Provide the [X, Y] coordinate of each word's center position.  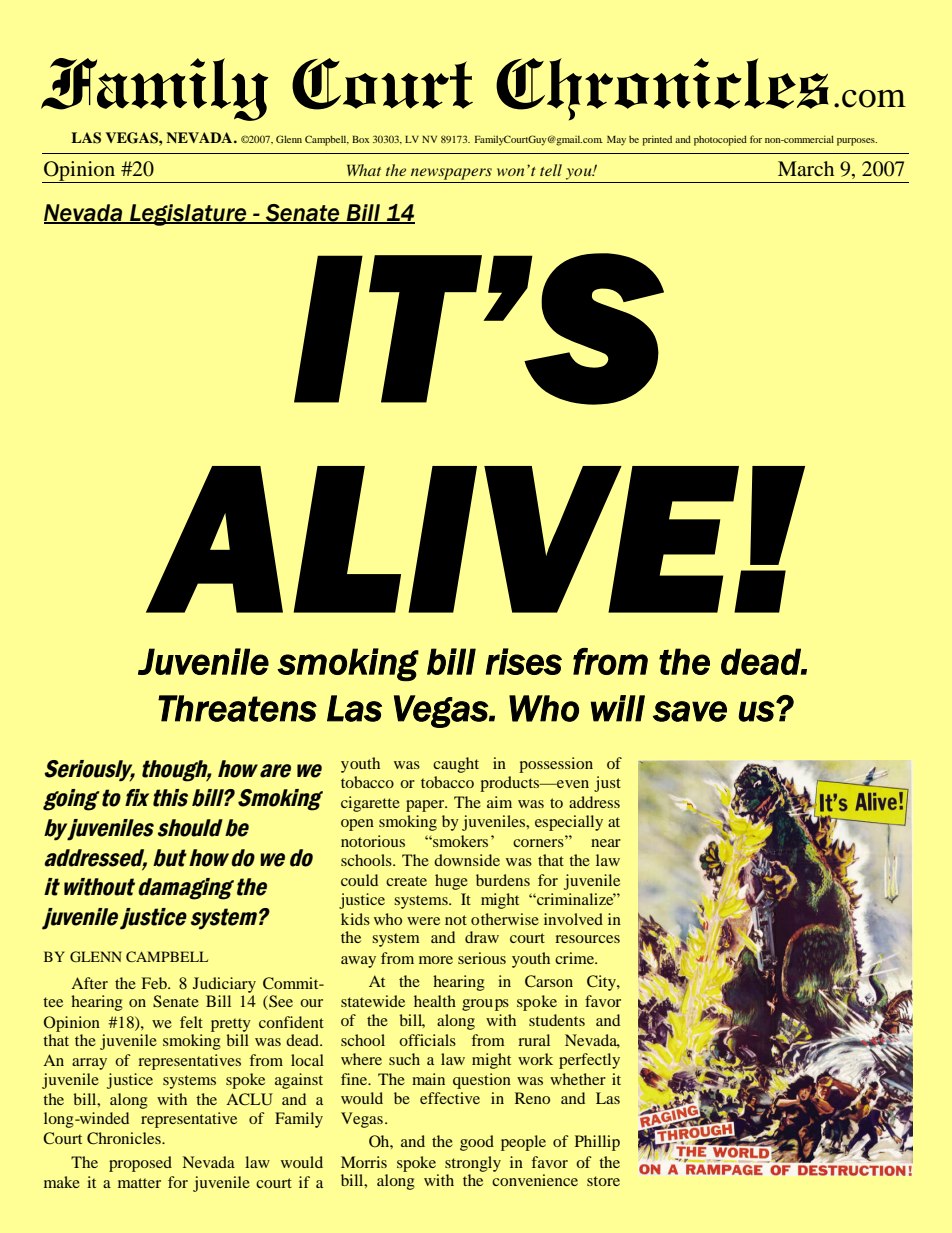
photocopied [720, 140]
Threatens [237, 708]
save [690, 711]
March [806, 168]
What [364, 170]
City [602, 983]
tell [551, 170]
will [618, 708]
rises [524, 661]
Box [361, 139]
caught [456, 765]
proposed [140, 1164]
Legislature [188, 215]
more [436, 960]
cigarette [370, 804]
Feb [155, 983]
